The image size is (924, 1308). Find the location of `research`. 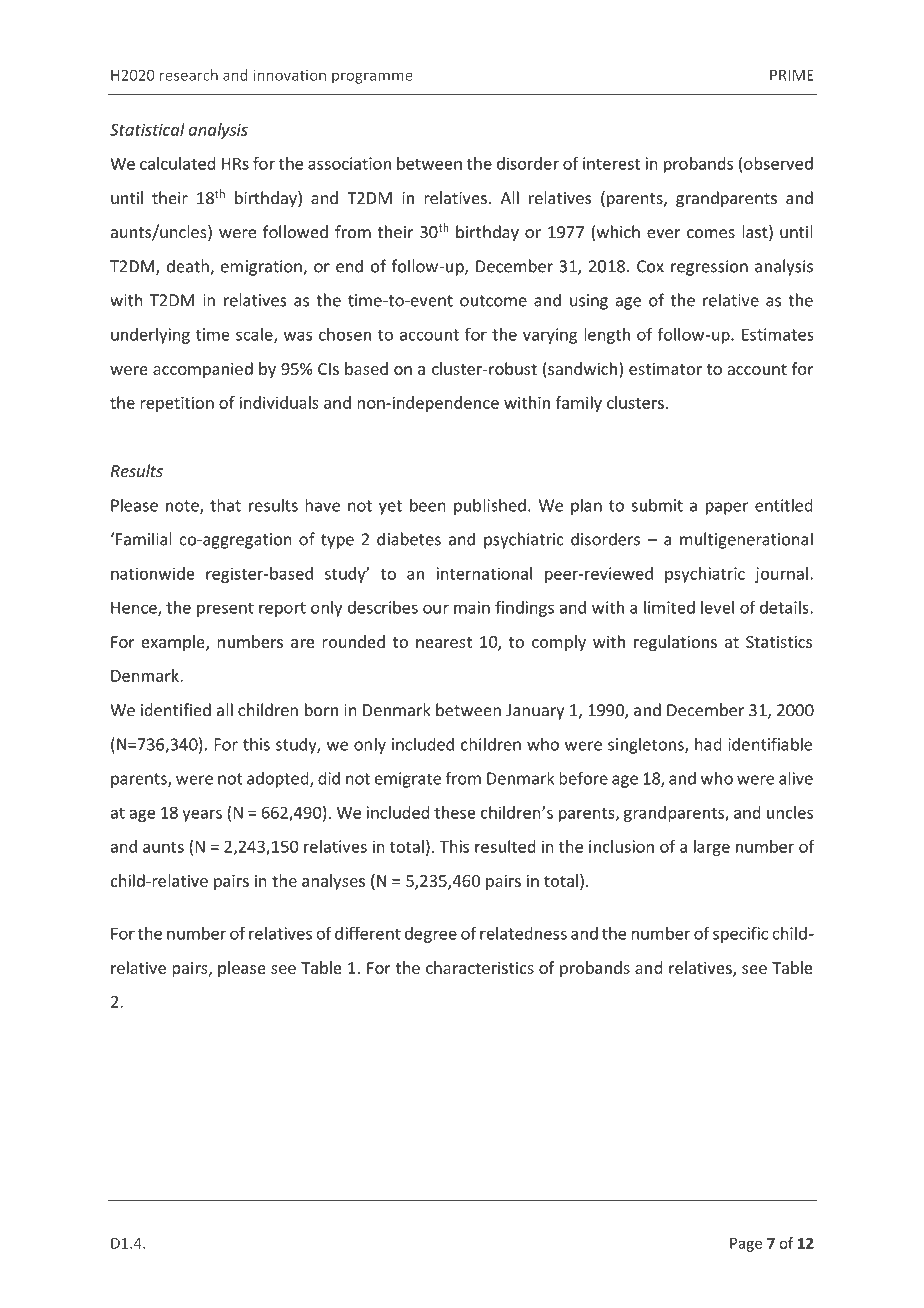

research is located at coordinates (189, 75).
